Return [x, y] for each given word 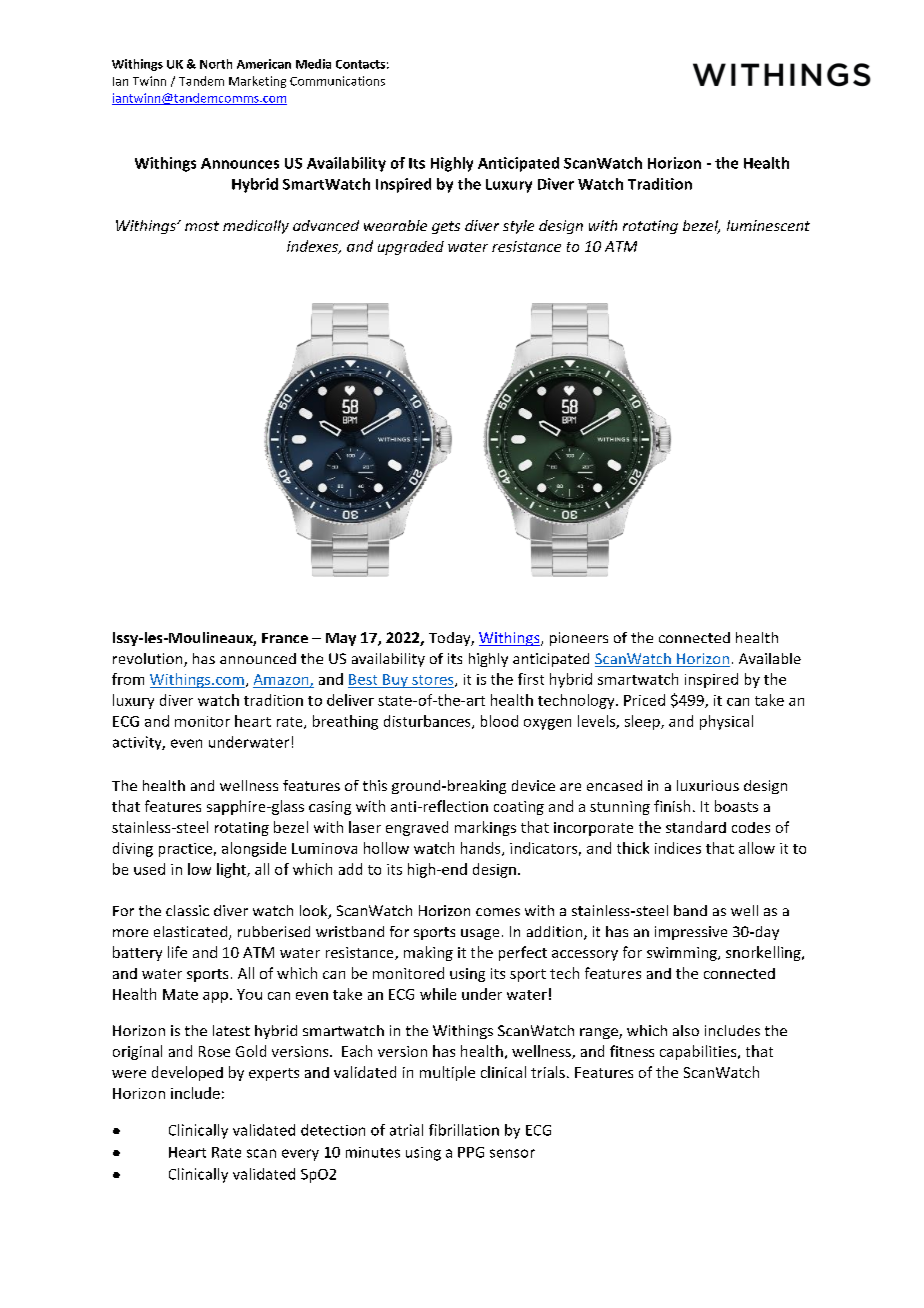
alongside [254, 849]
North [216, 64]
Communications [337, 81]
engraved [417, 828]
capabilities [699, 1052]
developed [187, 1073]
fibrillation [464, 1130]
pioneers [579, 639]
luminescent [768, 225]
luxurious [708, 785]
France [285, 638]
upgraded [411, 248]
